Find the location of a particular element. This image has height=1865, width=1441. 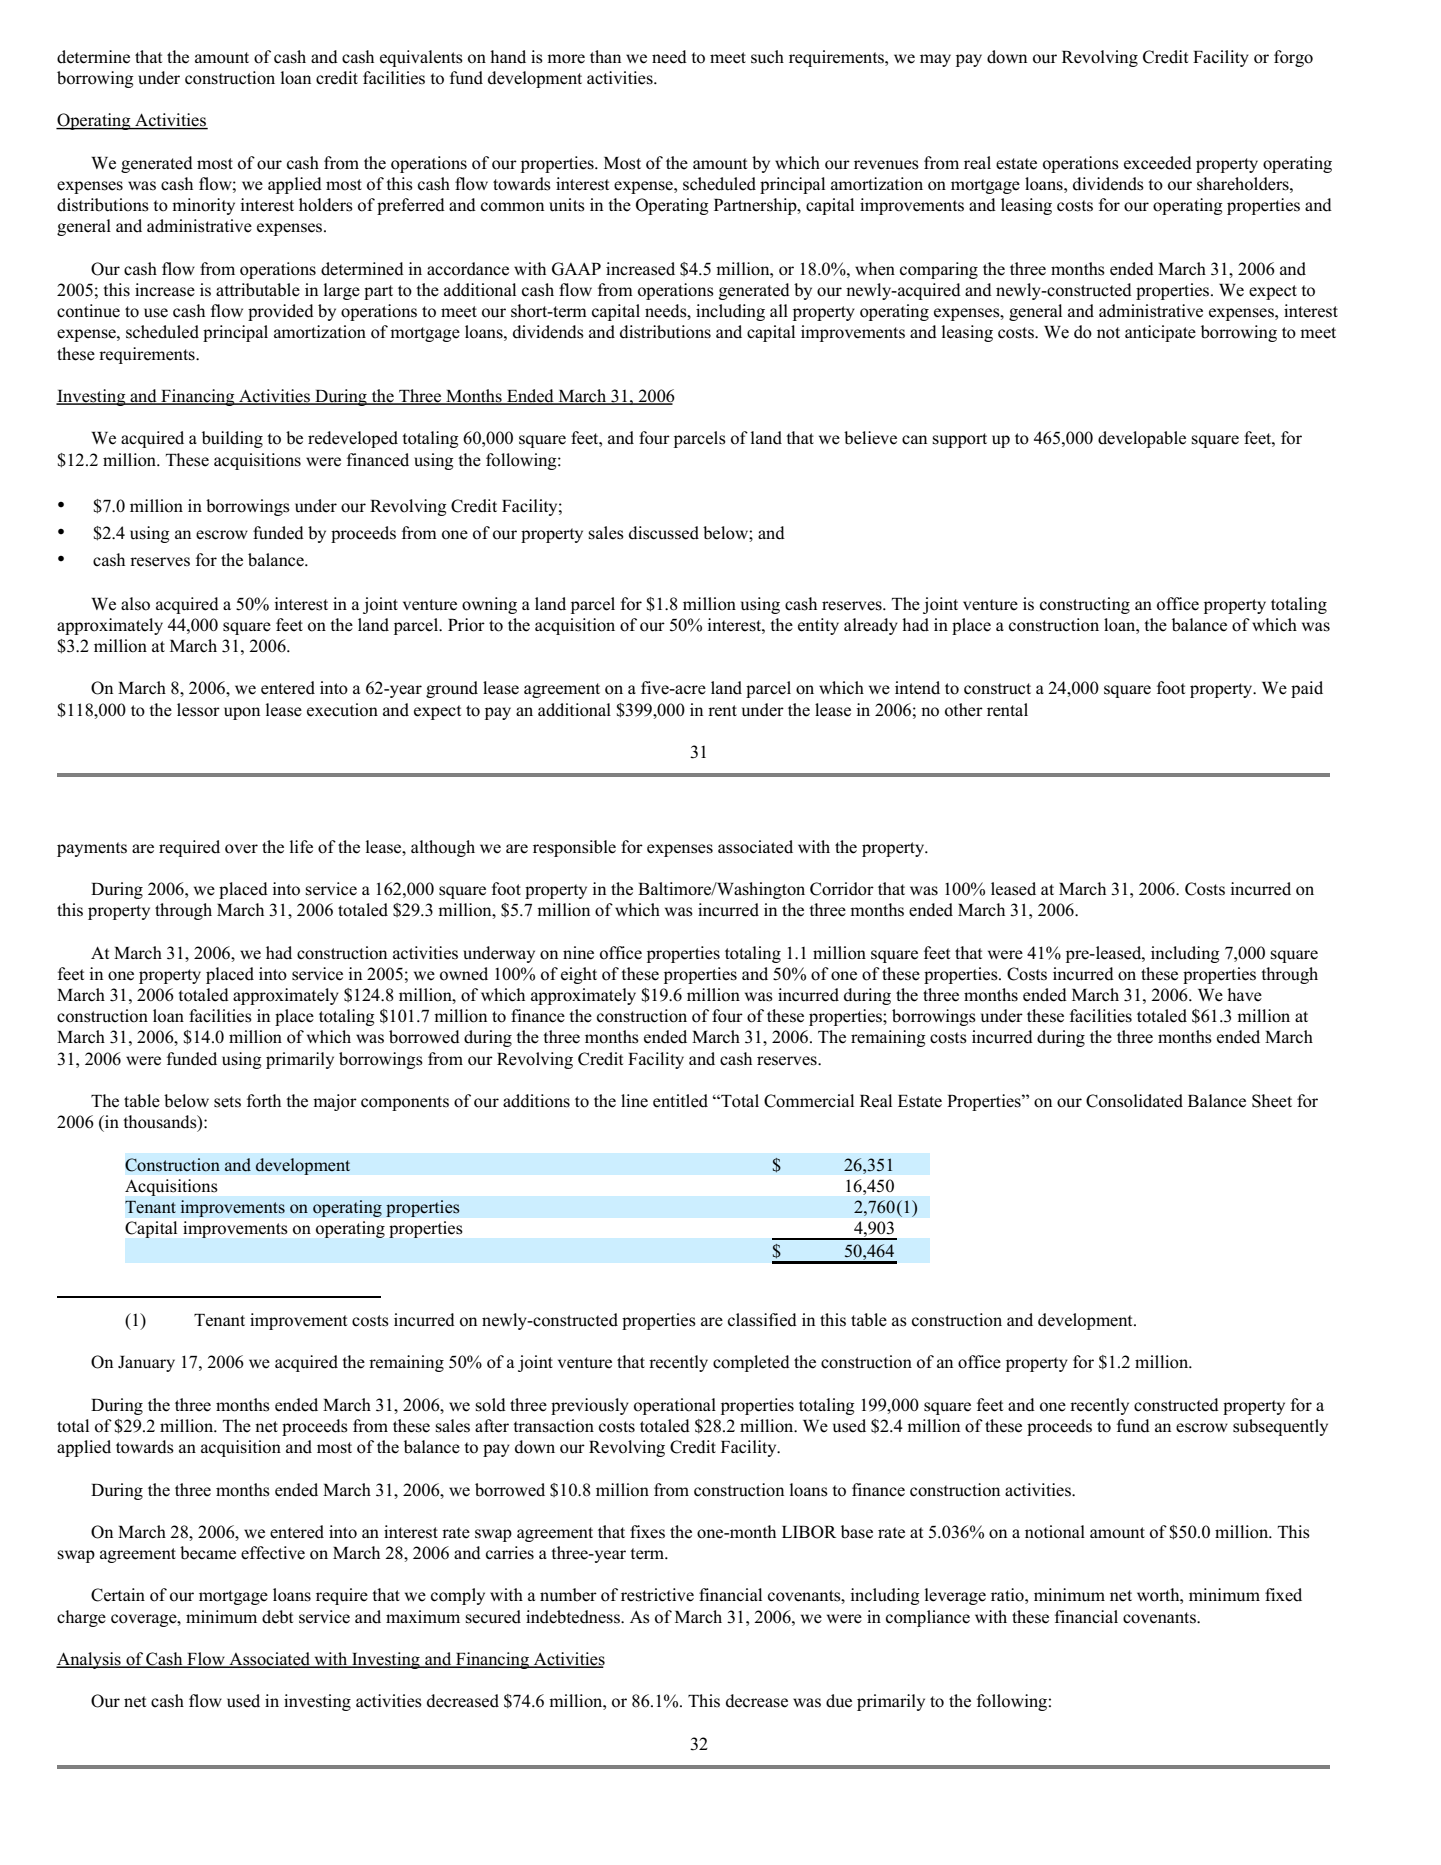

restrictive is located at coordinates (657, 1595).
